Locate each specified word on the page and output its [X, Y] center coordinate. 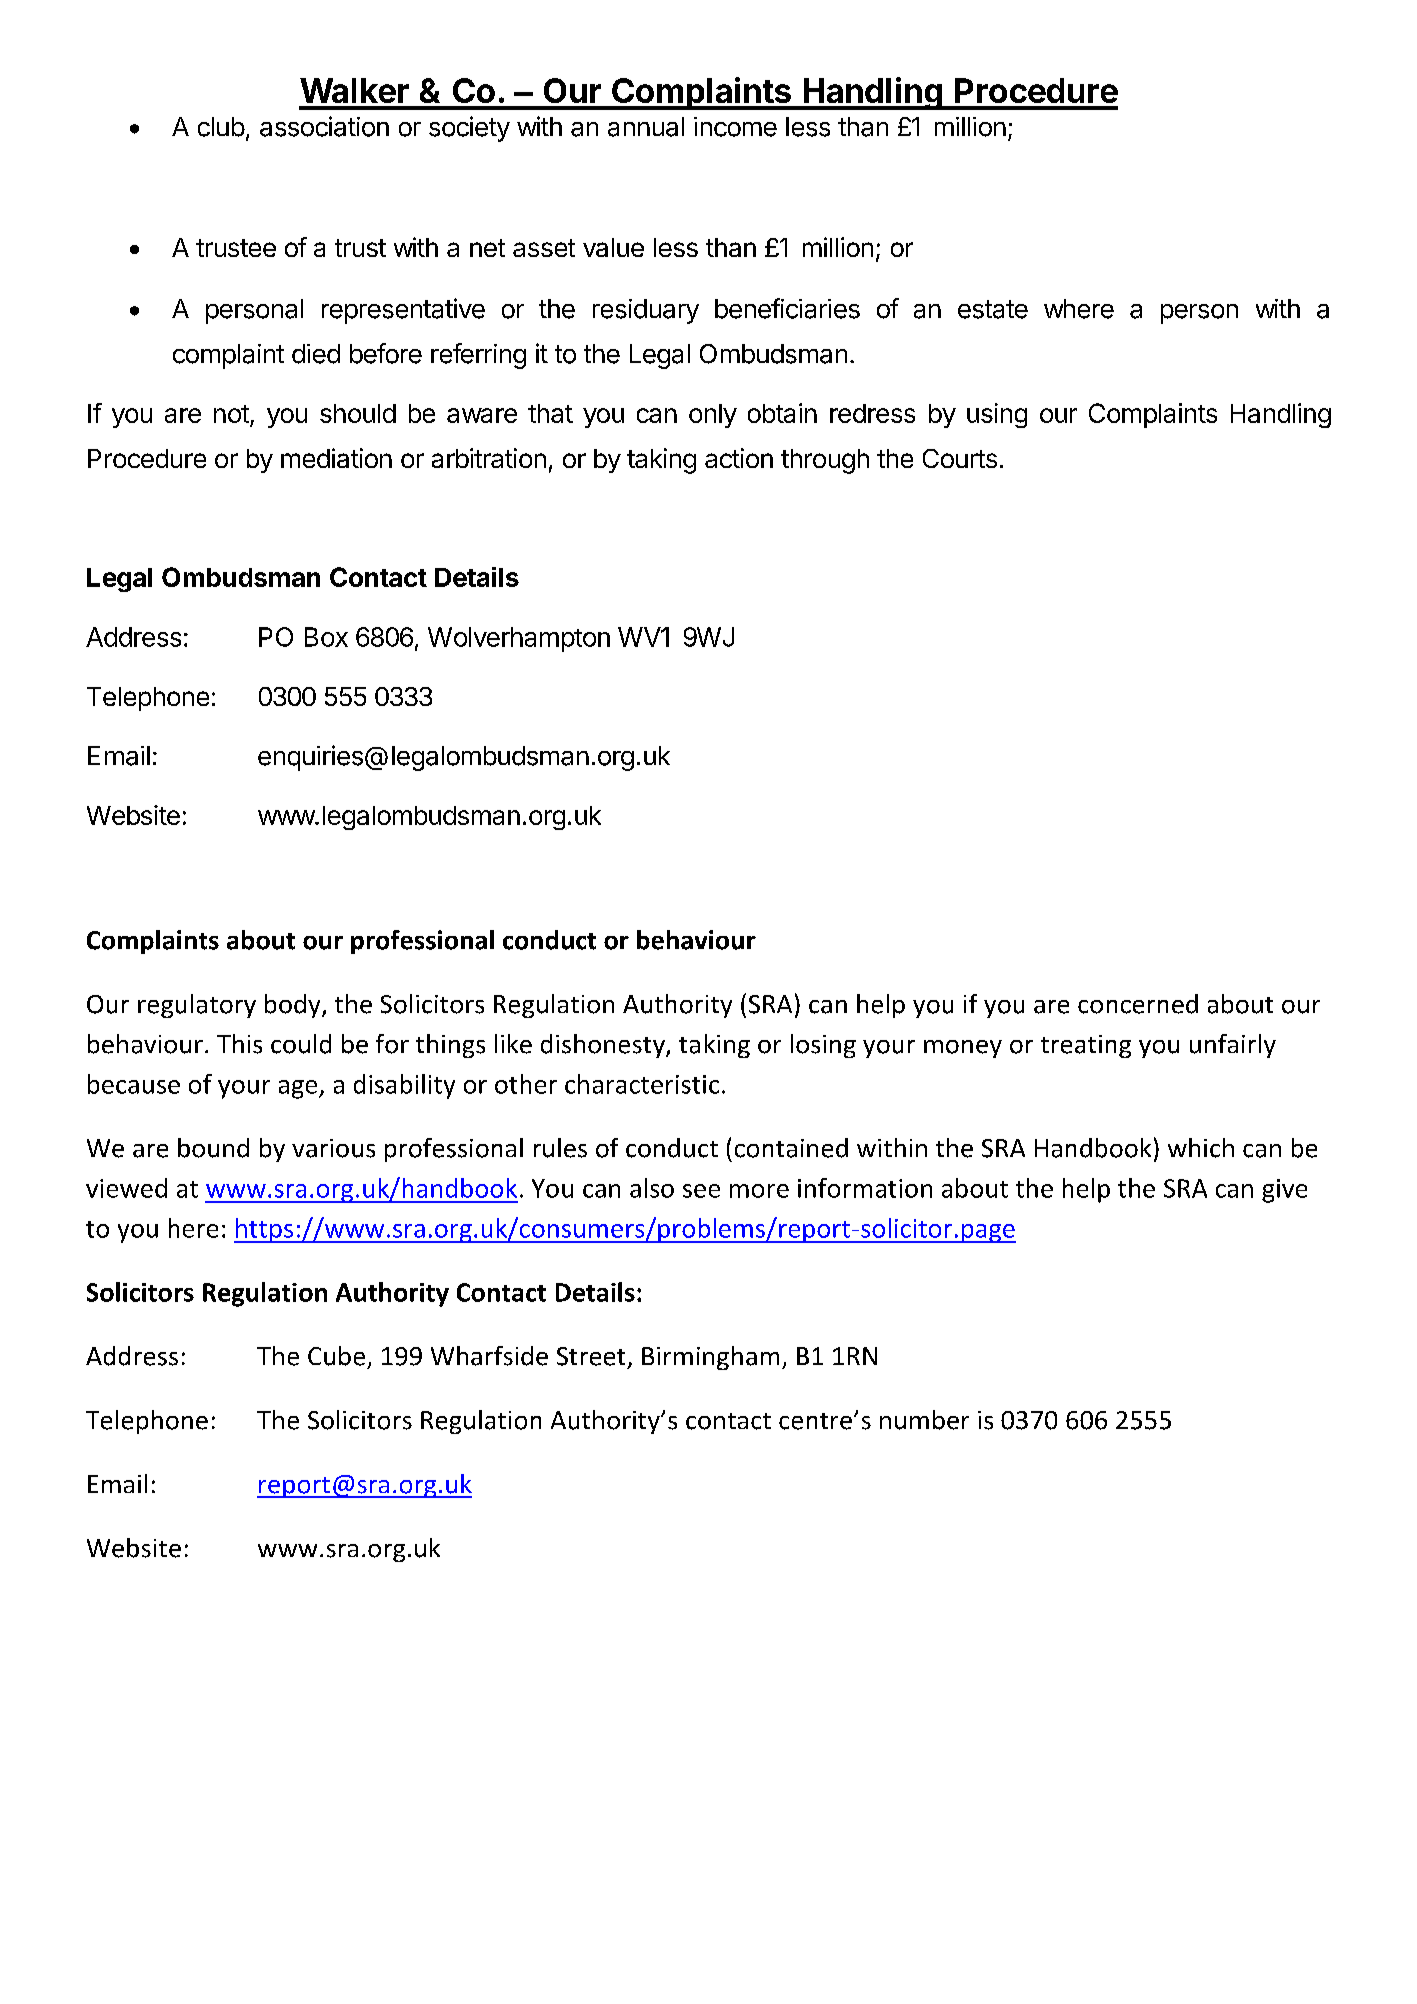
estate [993, 309]
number [924, 1420]
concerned [1138, 1004]
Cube [336, 1356]
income [735, 127]
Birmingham [710, 1358]
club [221, 127]
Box [326, 637]
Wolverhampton [519, 639]
